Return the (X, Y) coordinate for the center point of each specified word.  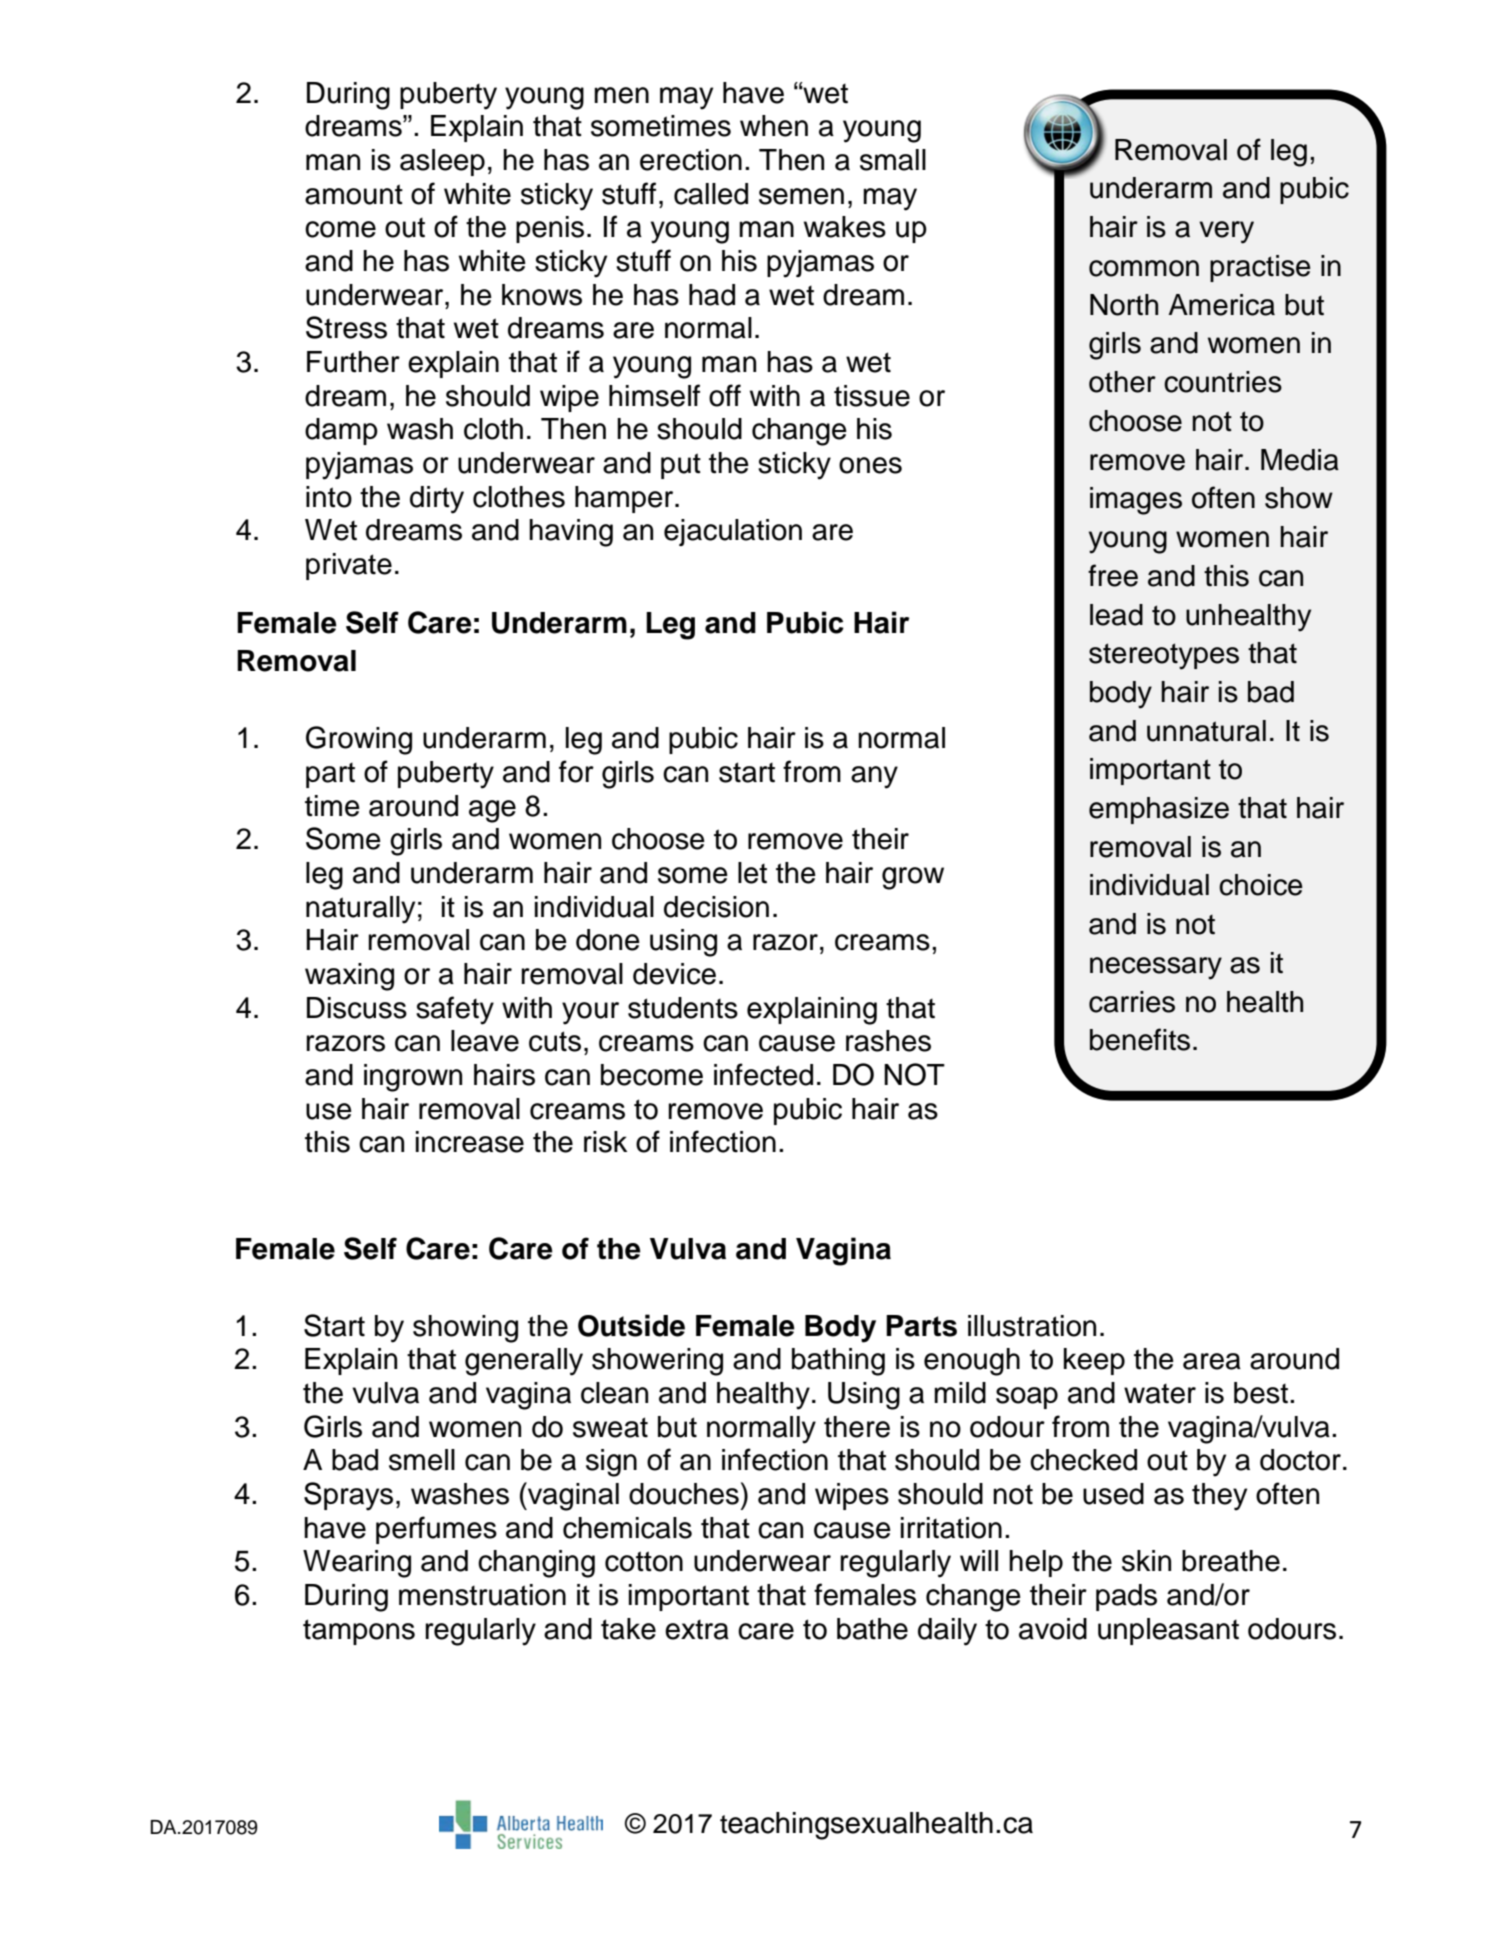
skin (1146, 1561)
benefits (1140, 1039)
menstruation (482, 1595)
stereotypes (1164, 656)
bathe (872, 1629)
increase (470, 1142)
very (1226, 232)
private (349, 566)
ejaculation (733, 532)
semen (801, 196)
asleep (442, 162)
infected (763, 1074)
